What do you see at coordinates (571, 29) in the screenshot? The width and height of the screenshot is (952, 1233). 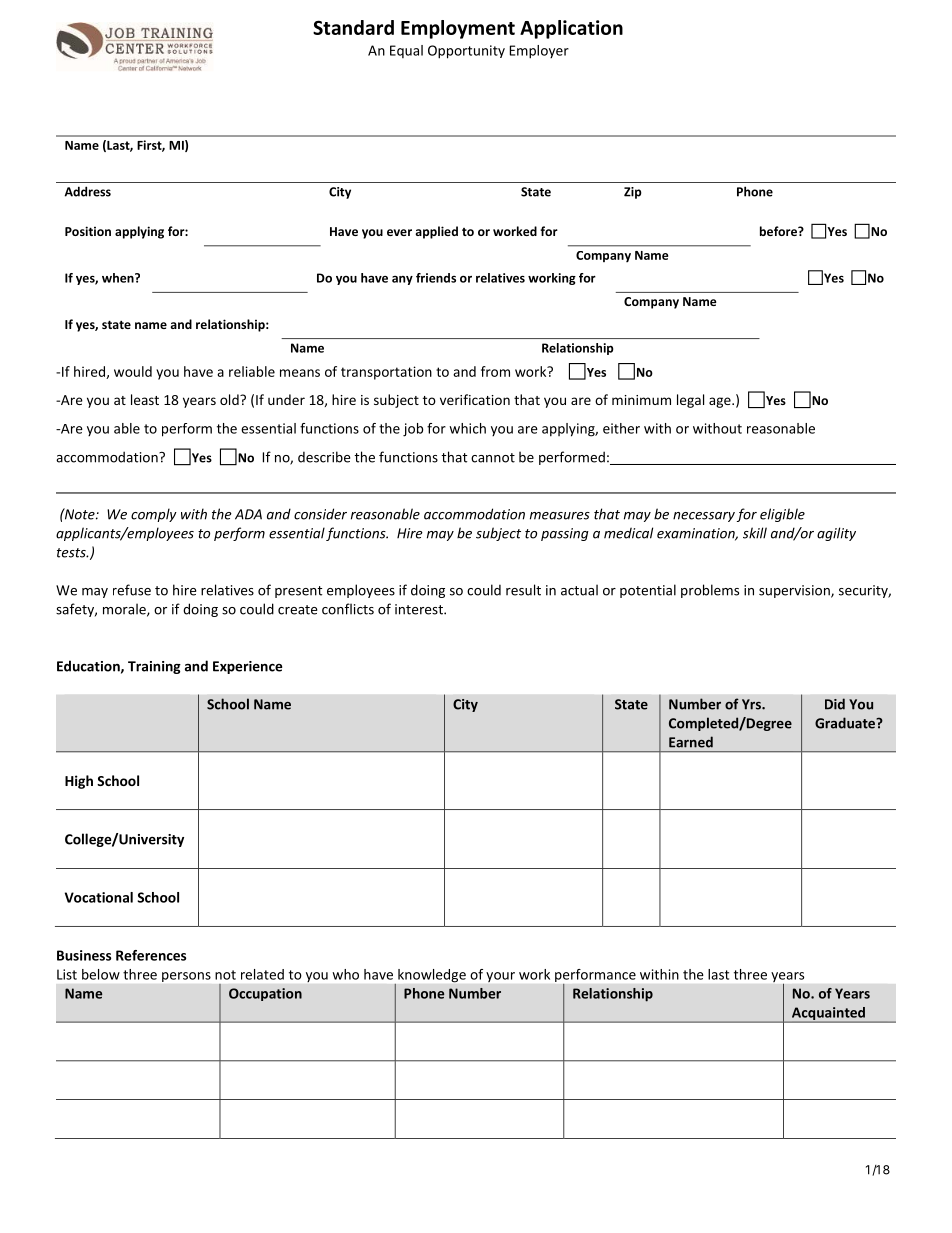 I see `Application` at bounding box center [571, 29].
